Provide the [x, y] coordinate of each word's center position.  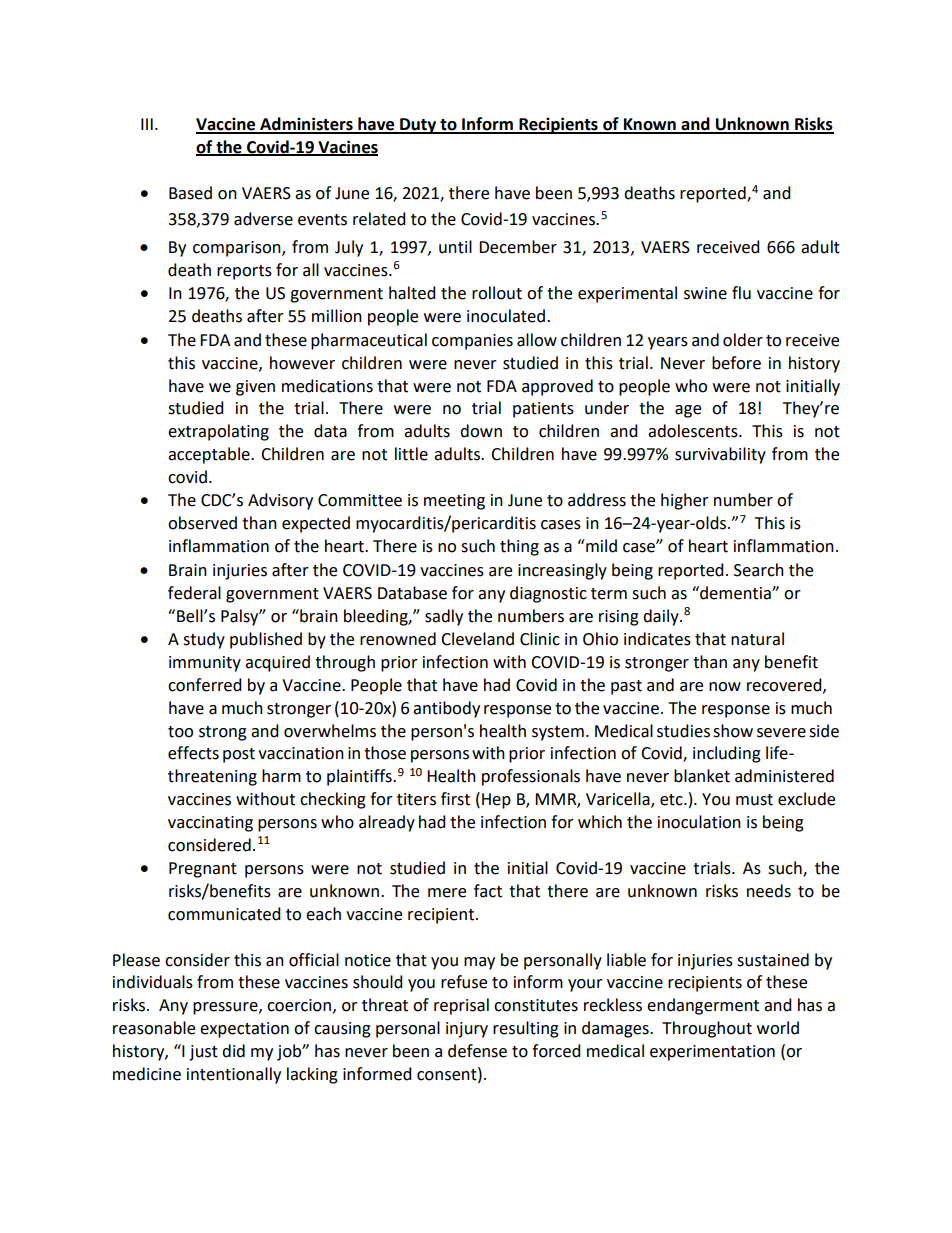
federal [194, 593]
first [455, 799]
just [203, 1053]
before [736, 363]
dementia [735, 593]
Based [190, 193]
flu [741, 293]
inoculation [699, 822]
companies [472, 342]
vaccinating [210, 824]
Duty [418, 126]
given [255, 388]
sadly [444, 617]
